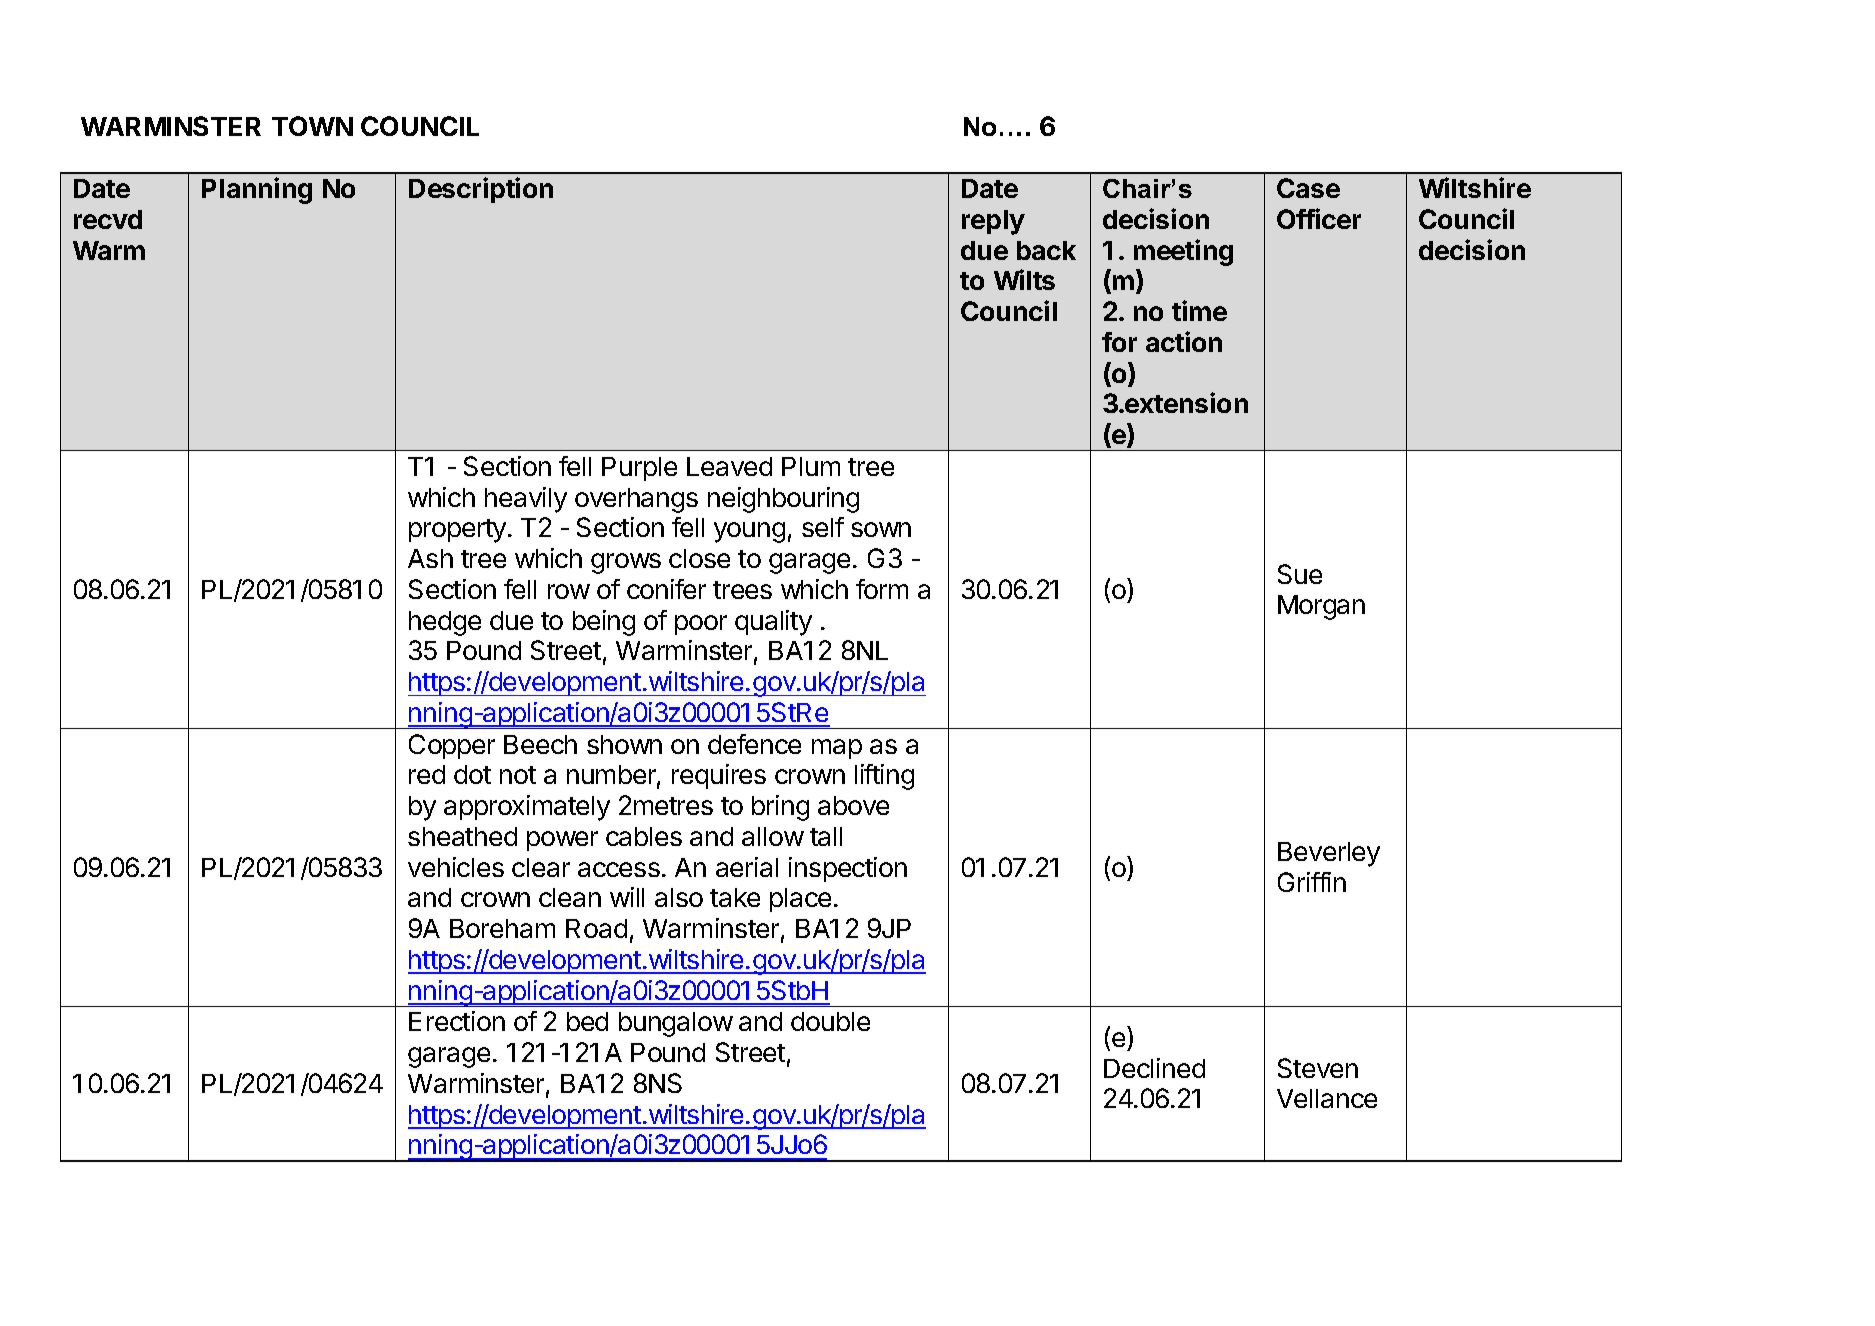 The image size is (1875, 1326). What do you see at coordinates (456, 867) in the screenshot?
I see `vehicles` at bounding box center [456, 867].
